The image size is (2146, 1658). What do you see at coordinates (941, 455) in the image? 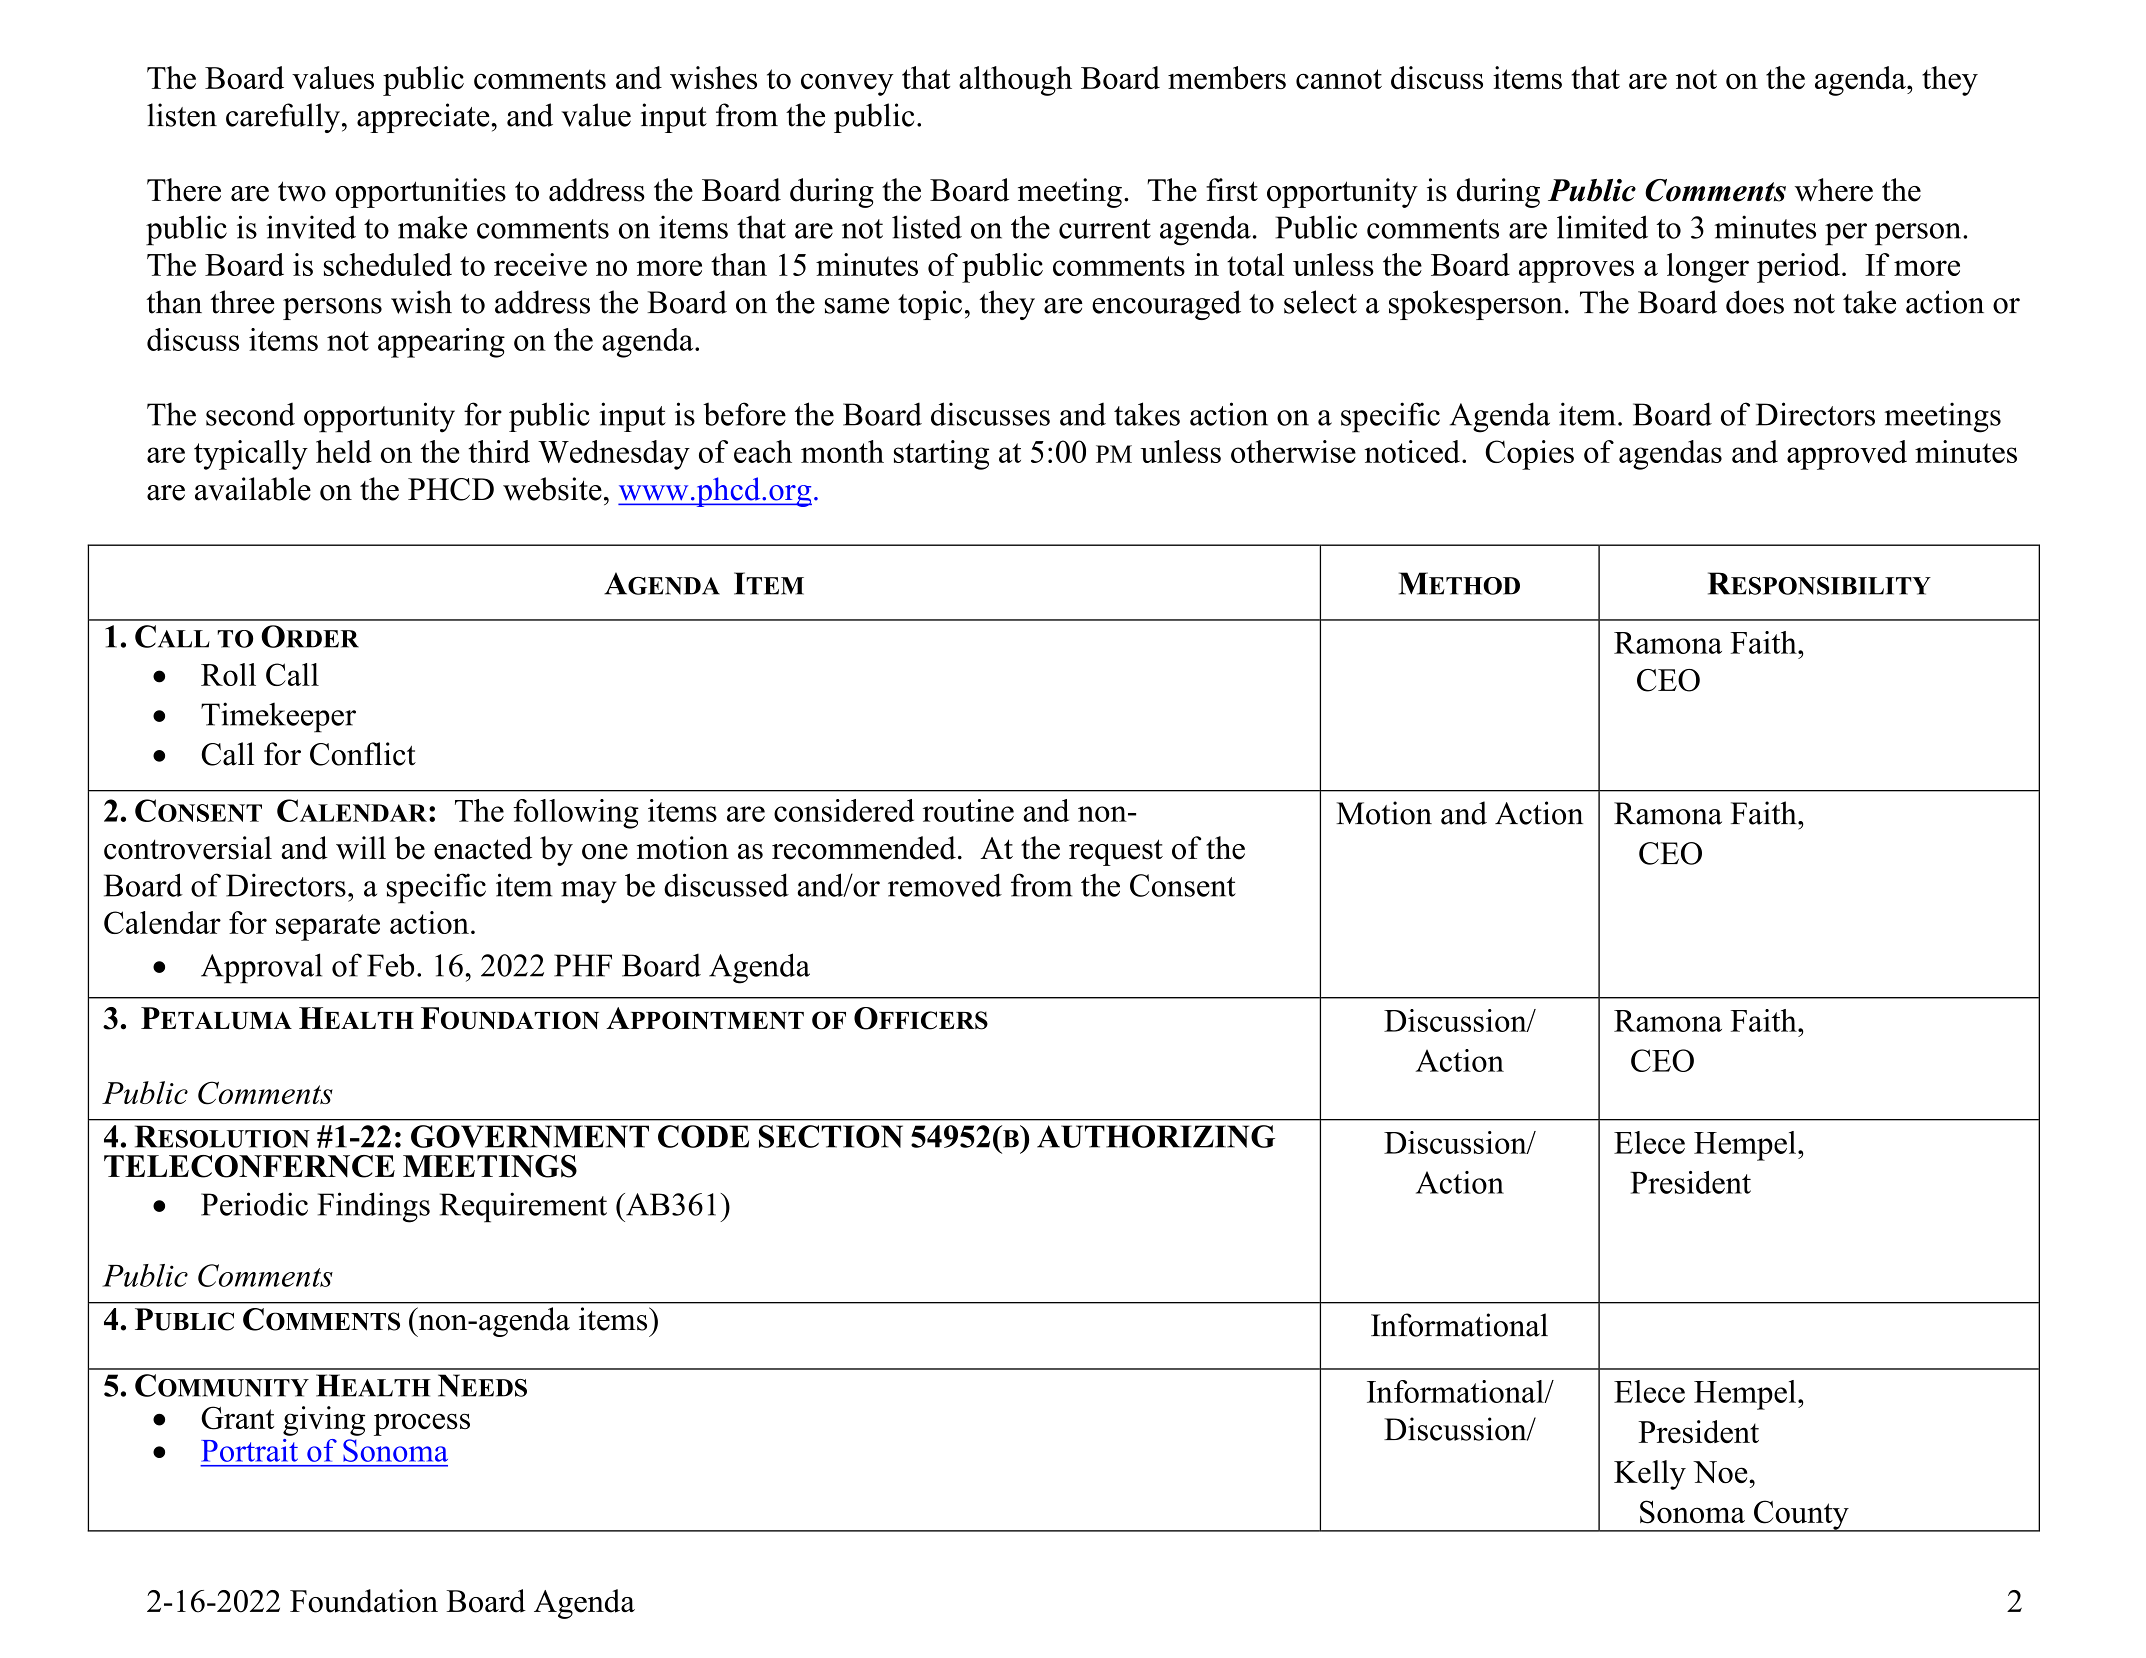
I see `starting` at bounding box center [941, 455].
